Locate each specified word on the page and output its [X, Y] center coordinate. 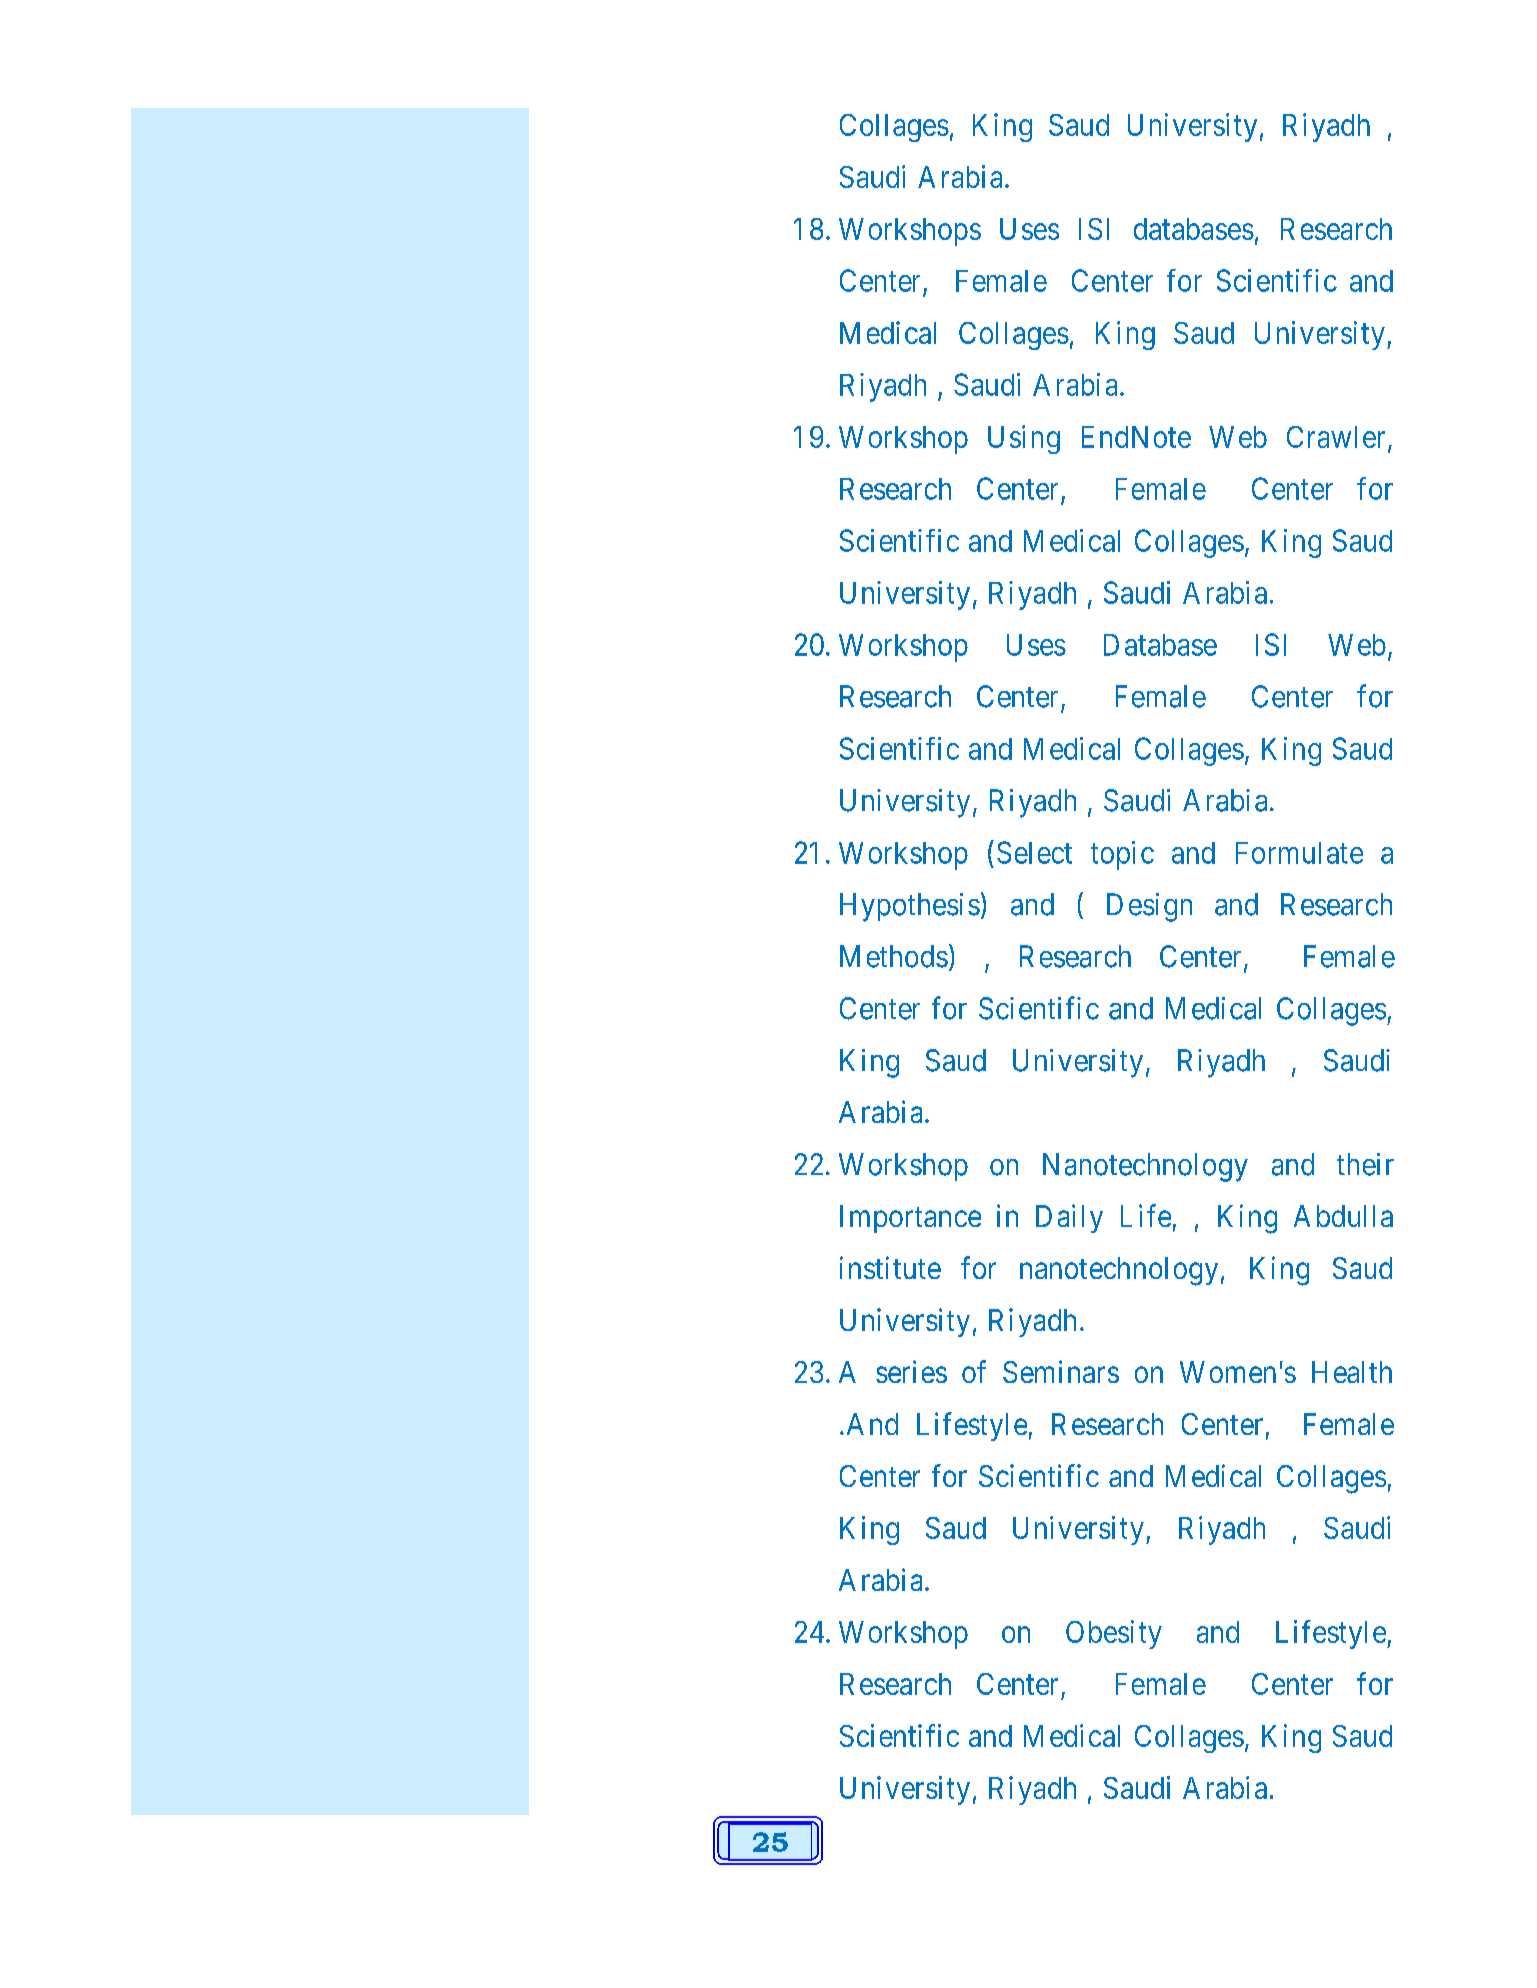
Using [1024, 439]
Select [1034, 852]
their [1365, 1164]
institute [890, 1267]
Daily [1069, 1218]
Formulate [1299, 853]
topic [1122, 855]
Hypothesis [910, 907]
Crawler [1336, 437]
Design [1149, 907]
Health [1352, 1372]
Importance [910, 1219]
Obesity [1114, 1634]
